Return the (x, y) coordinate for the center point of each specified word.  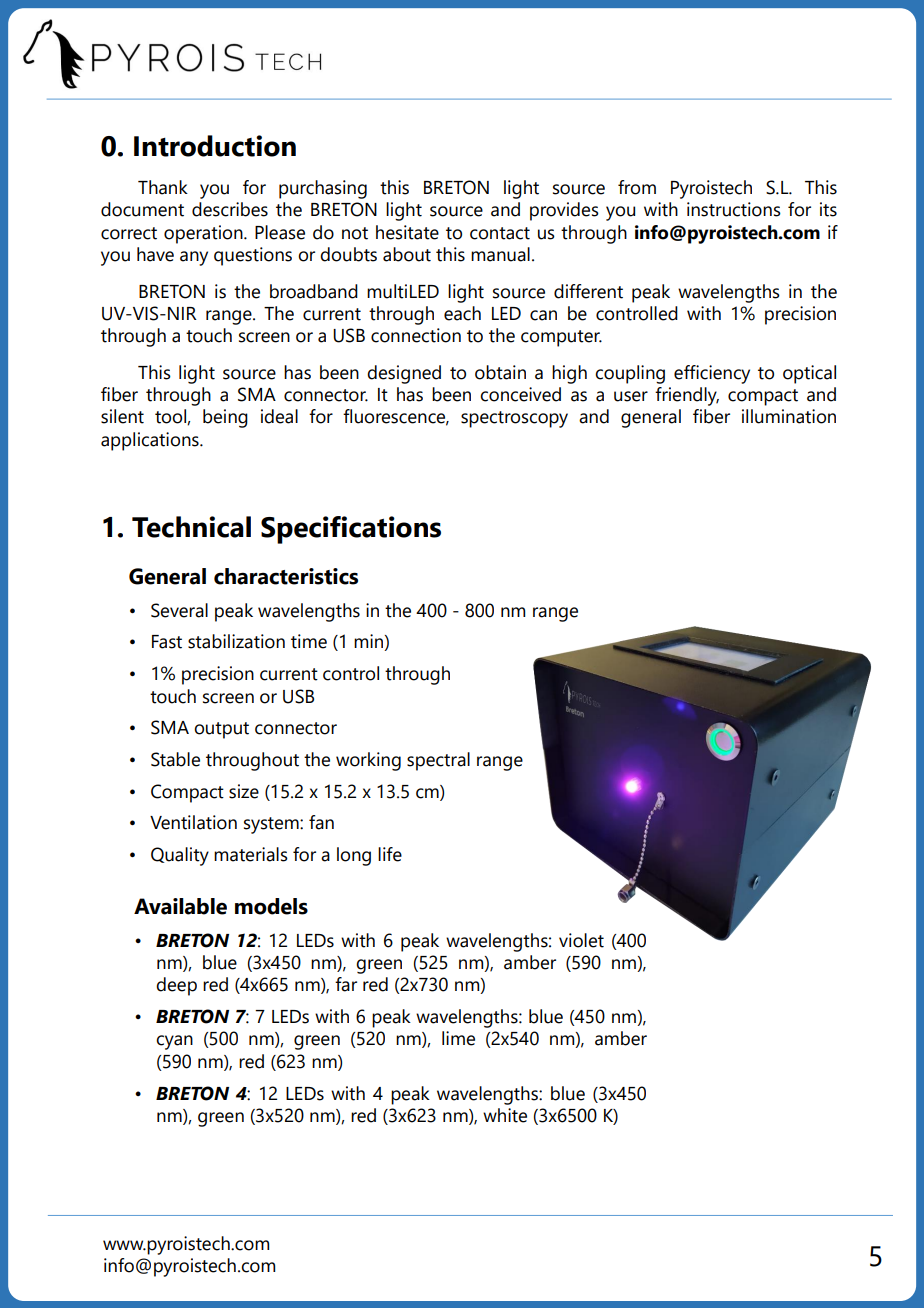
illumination (789, 416)
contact (500, 233)
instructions (734, 209)
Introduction (215, 146)
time (309, 641)
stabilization (236, 641)
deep (176, 986)
